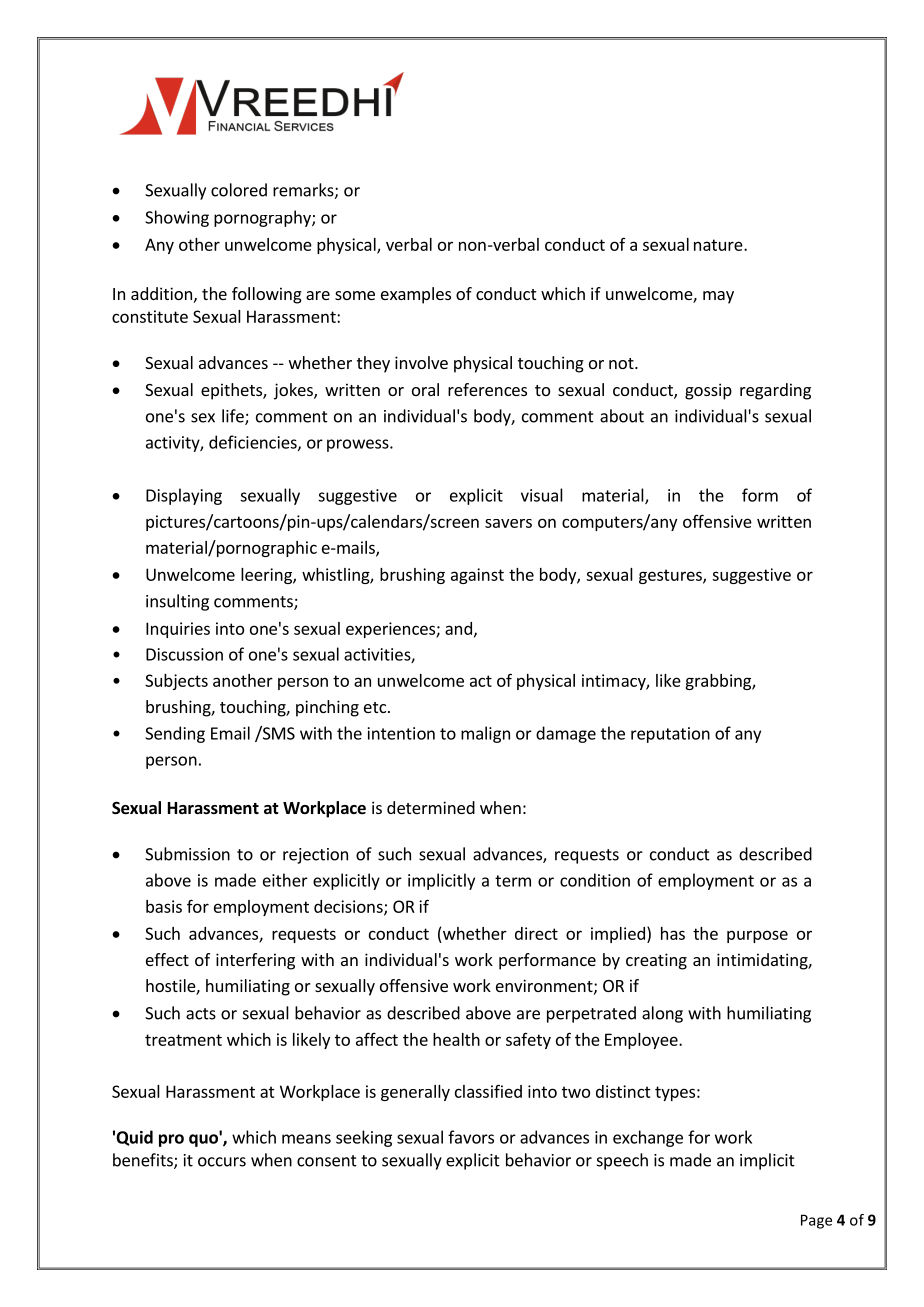 This document has height=1307, width=924. Describe the element at coordinates (456, 1039) in the document. I see `health` at that location.
